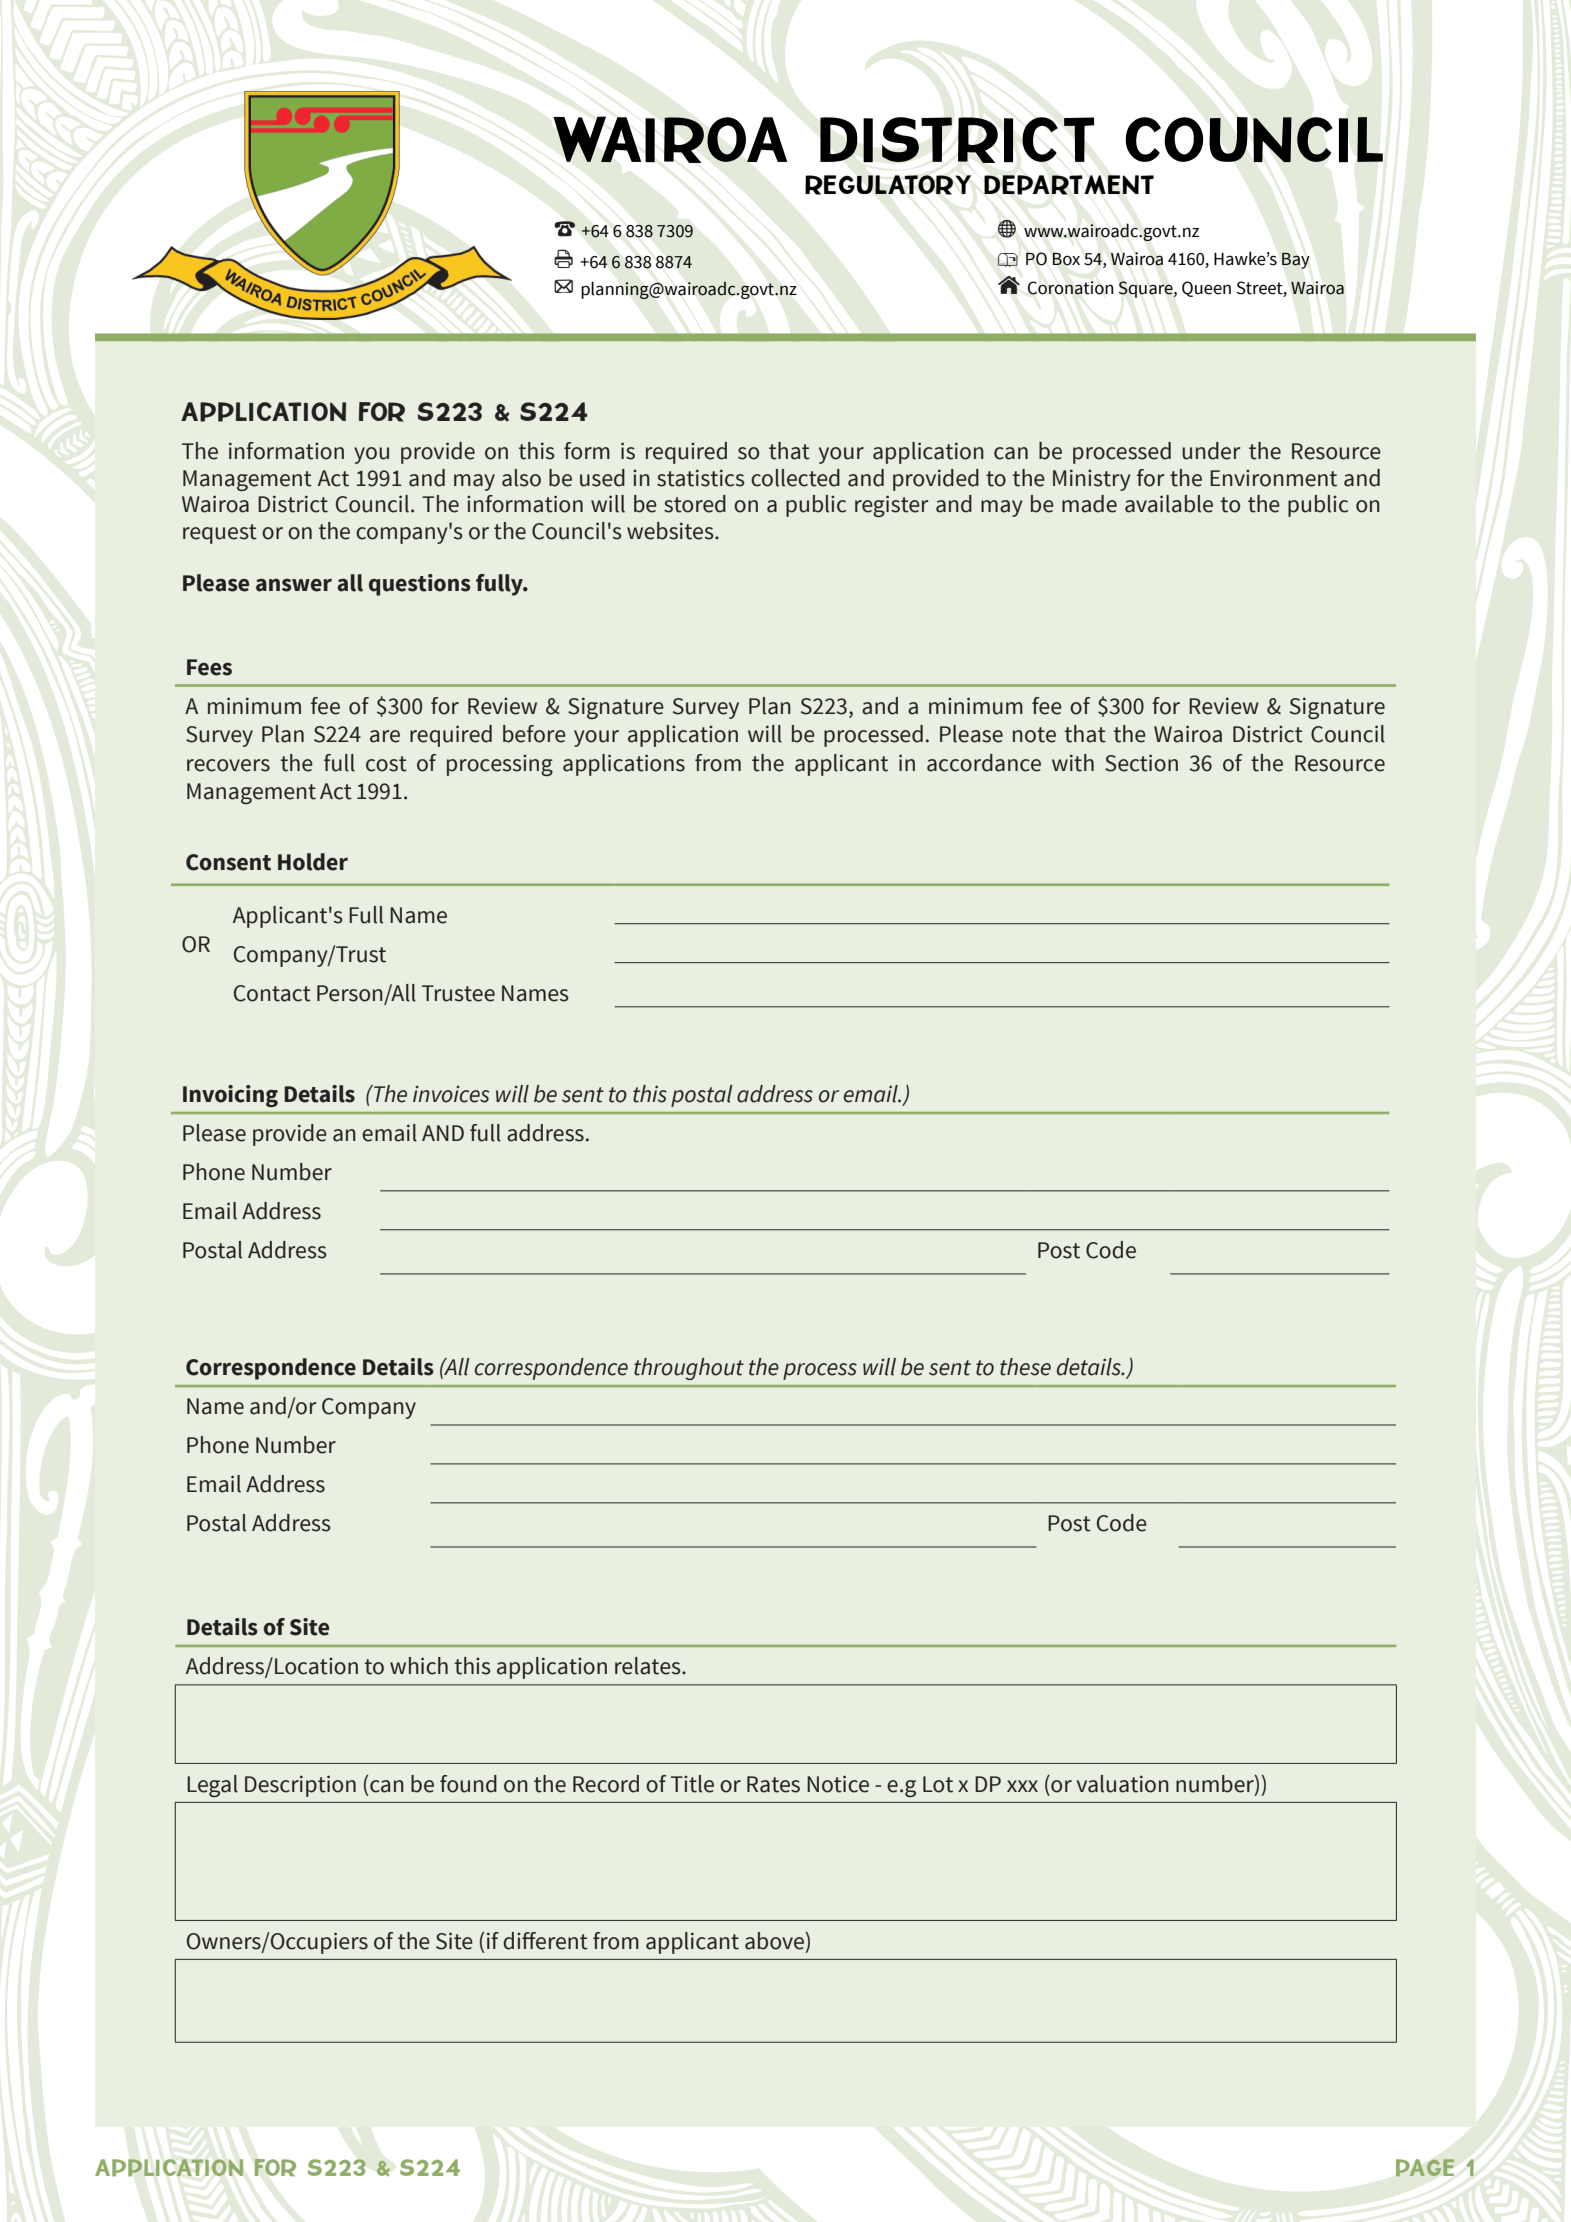  Describe the element at coordinates (1141, 763) in the document. I see `Section` at that location.
